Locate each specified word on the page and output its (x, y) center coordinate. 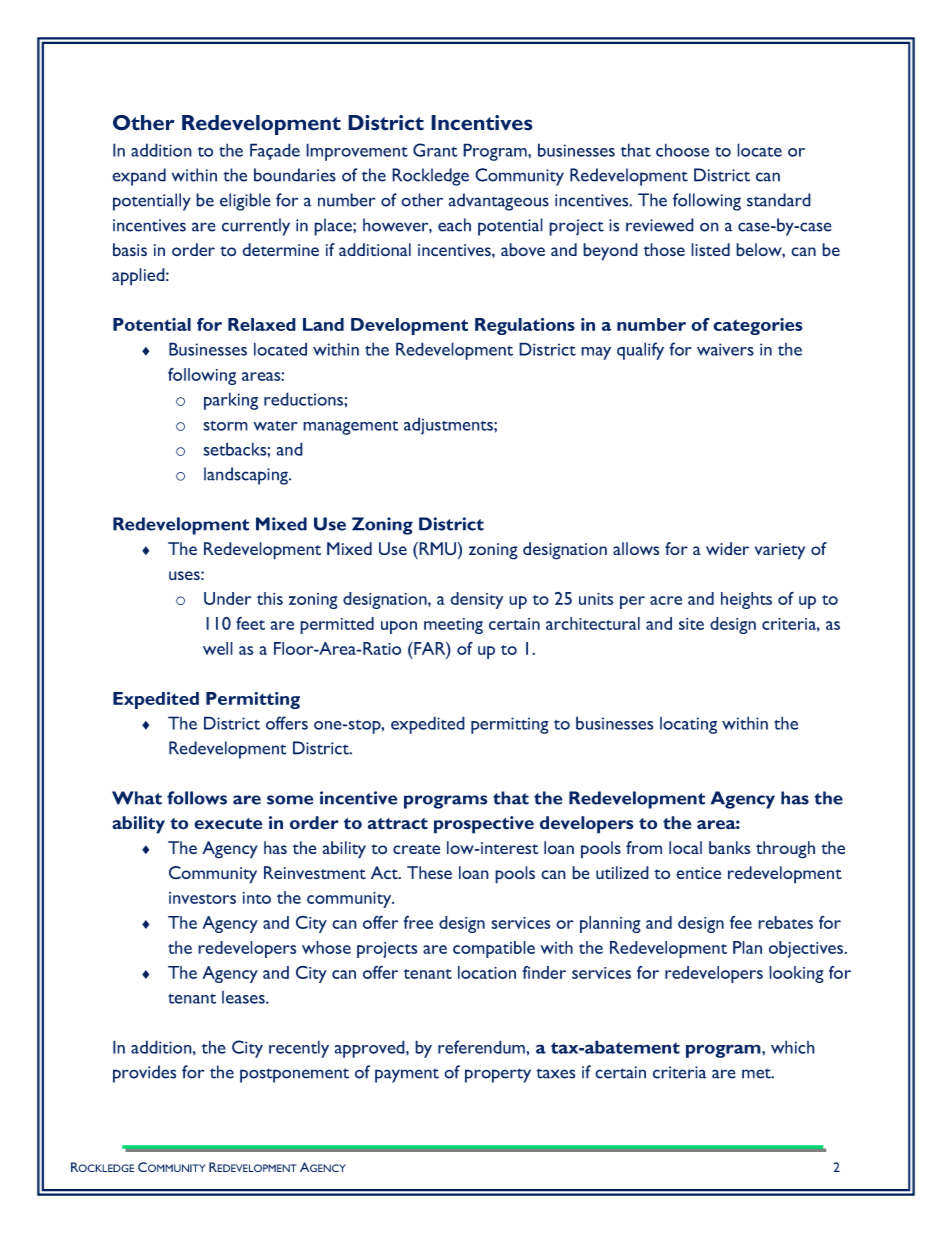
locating (688, 725)
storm (225, 426)
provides (144, 1074)
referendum (482, 1047)
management (351, 428)
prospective (484, 825)
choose (682, 150)
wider (727, 548)
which (793, 1047)
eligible (245, 202)
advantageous (498, 202)
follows (197, 798)
